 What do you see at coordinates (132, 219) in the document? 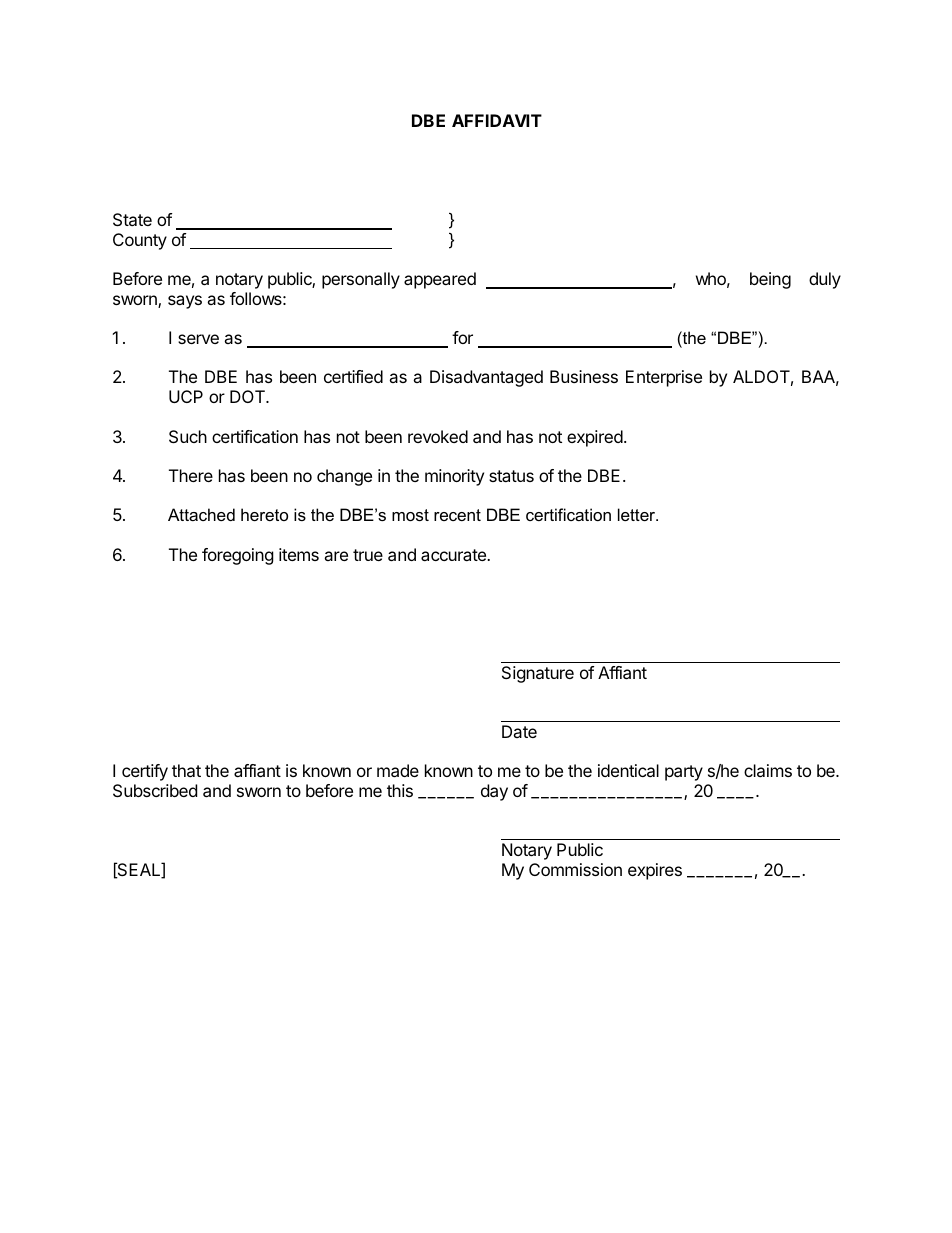
I see `State` at bounding box center [132, 219].
